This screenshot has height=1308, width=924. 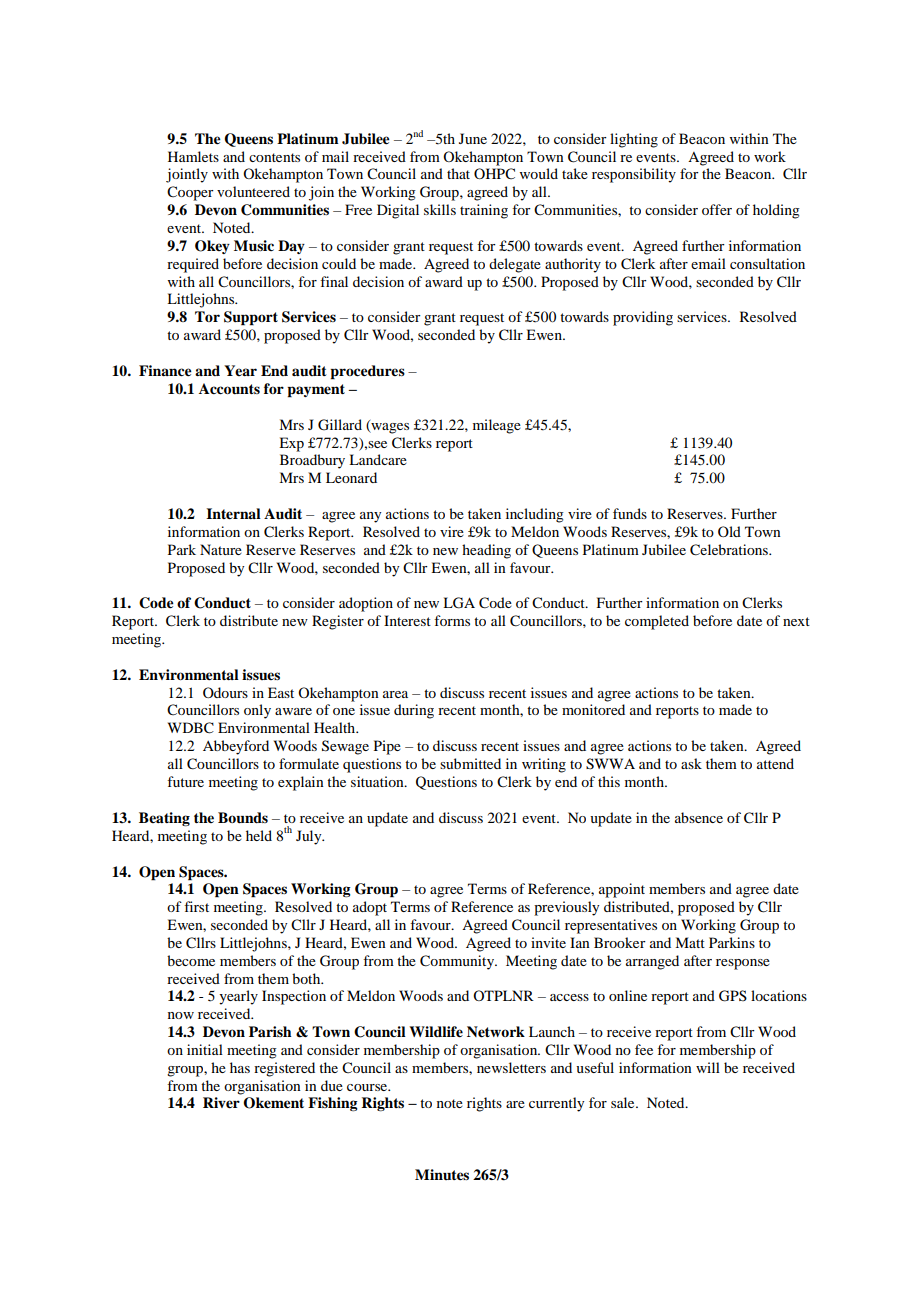 What do you see at coordinates (452, 620) in the screenshot?
I see `forms` at bounding box center [452, 620].
